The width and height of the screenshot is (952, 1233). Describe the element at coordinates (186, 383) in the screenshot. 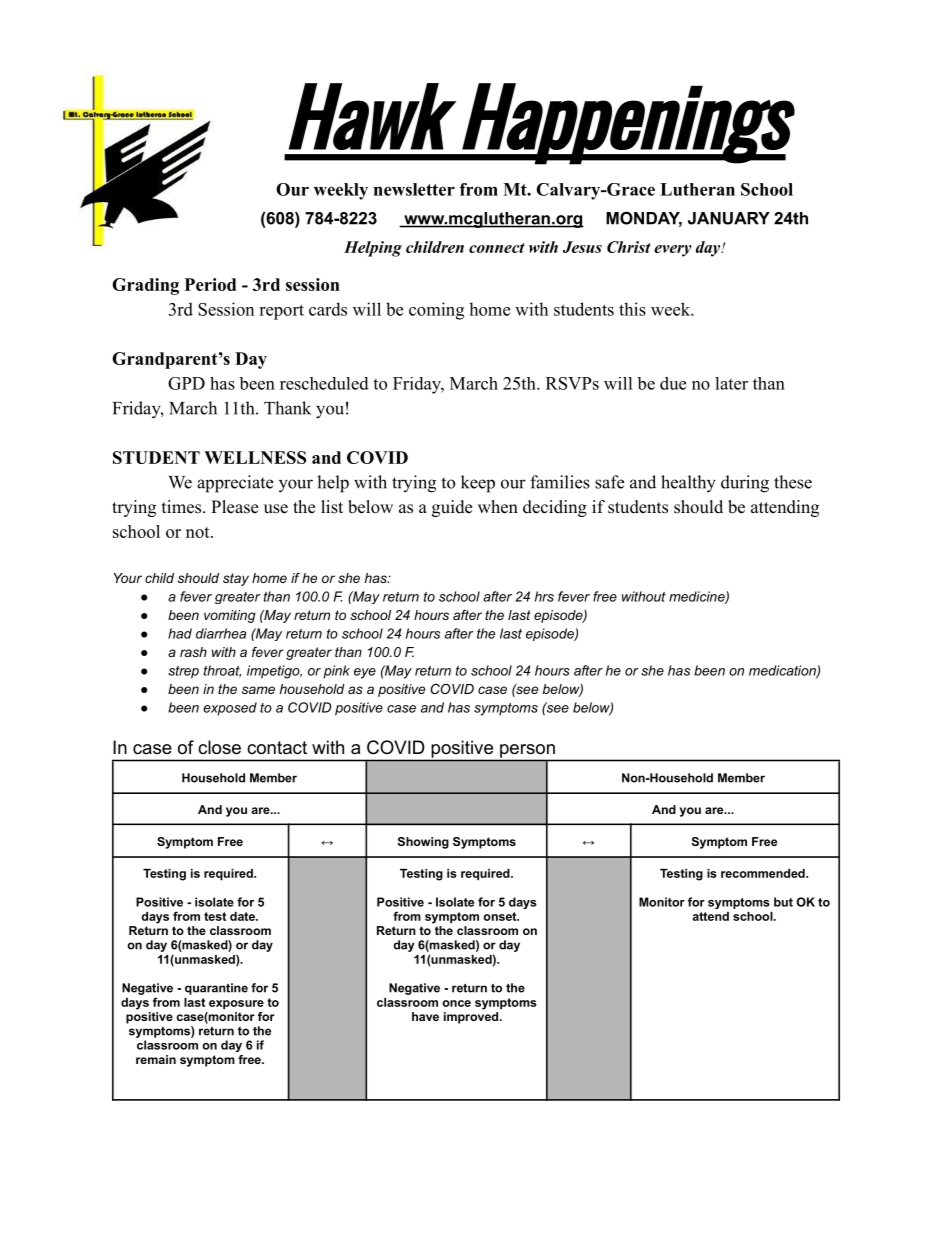

I see `GPD` at that location.
